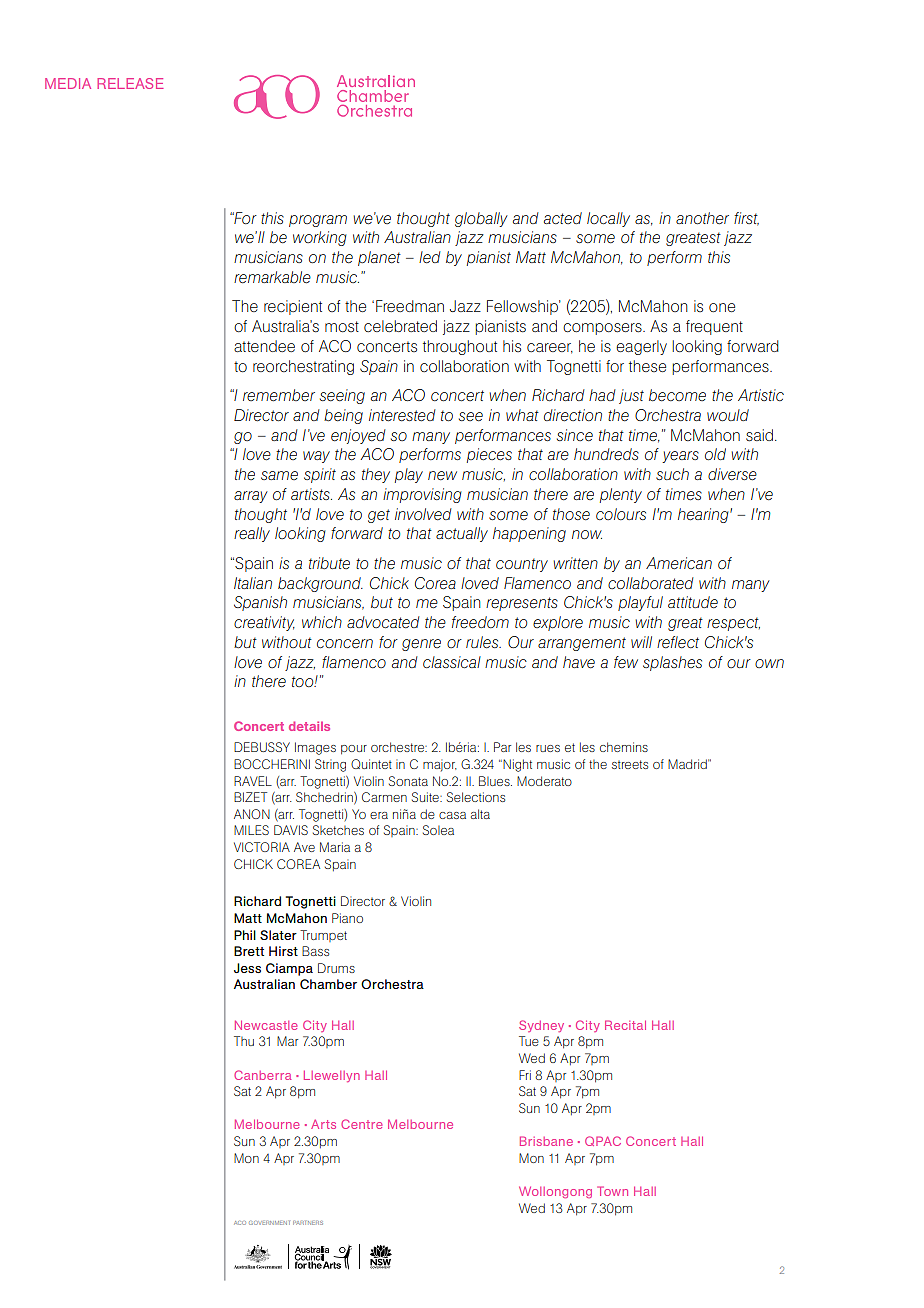 The height and width of the screenshot is (1308, 924). What do you see at coordinates (421, 645) in the screenshot?
I see `genre` at bounding box center [421, 645].
